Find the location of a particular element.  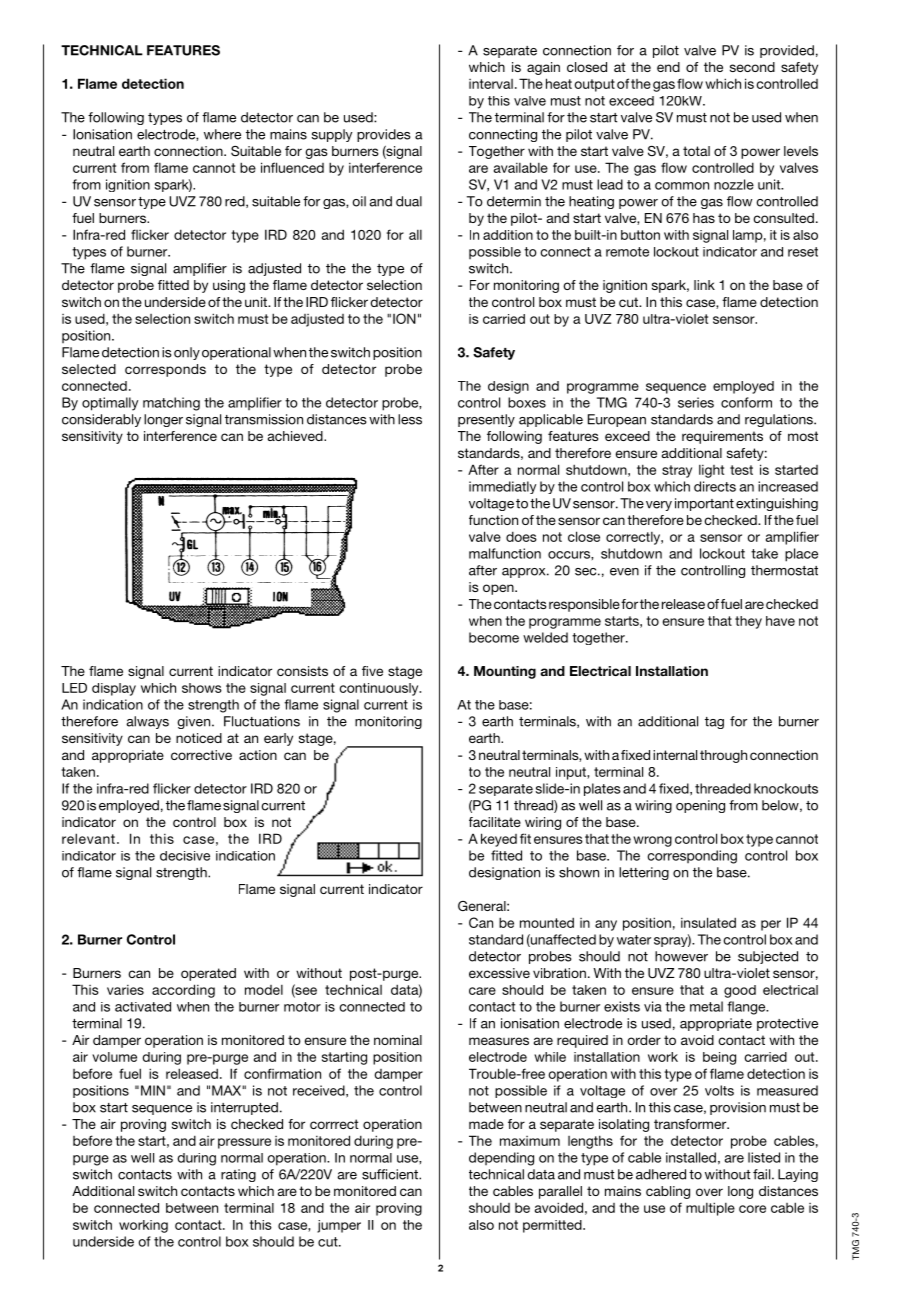

facilitate is located at coordinates (495, 822).
